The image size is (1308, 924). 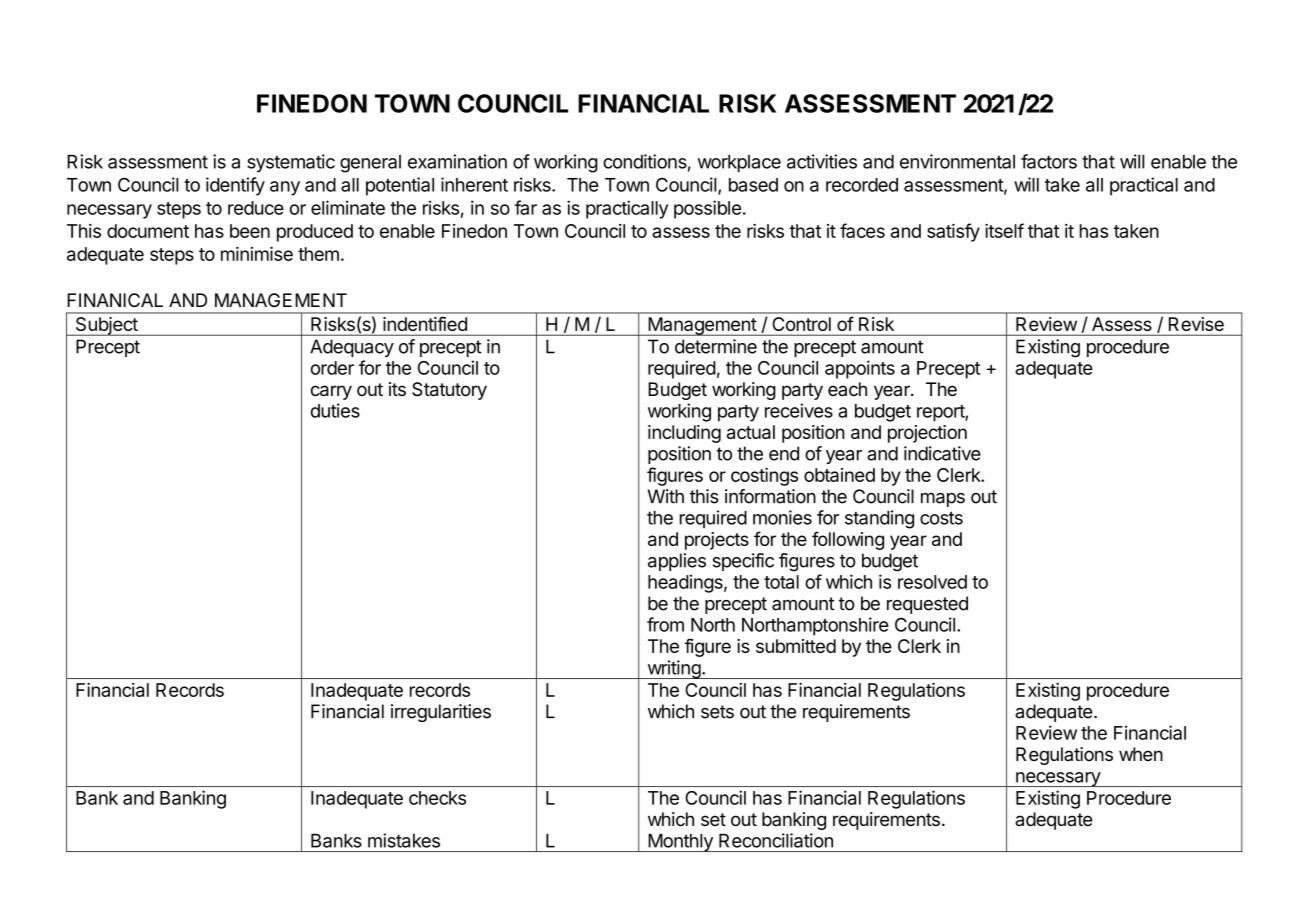 I want to click on checks, so click(x=437, y=798).
